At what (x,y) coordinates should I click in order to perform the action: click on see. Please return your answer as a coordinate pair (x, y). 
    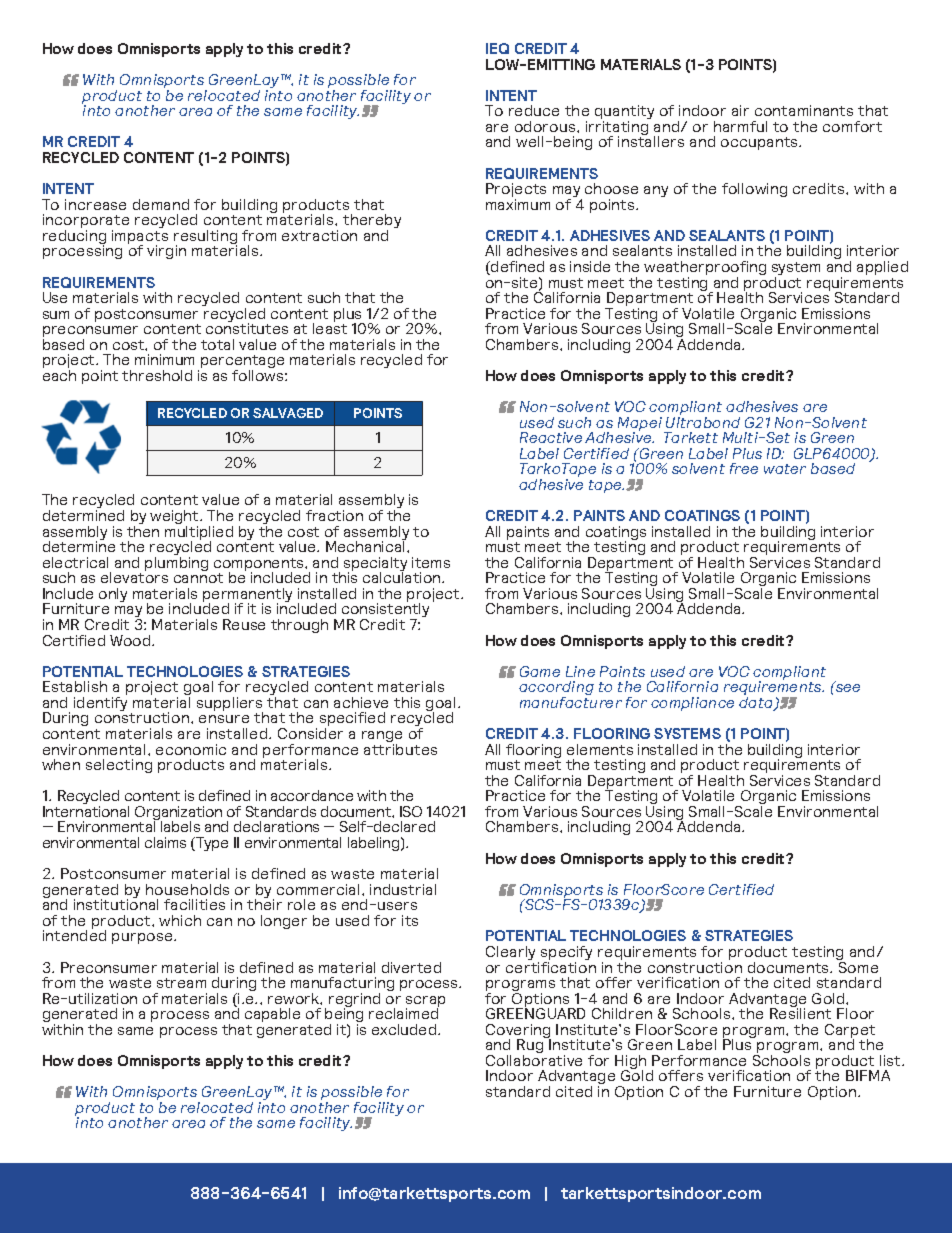
    Looking at the image, I should click on (847, 687).
